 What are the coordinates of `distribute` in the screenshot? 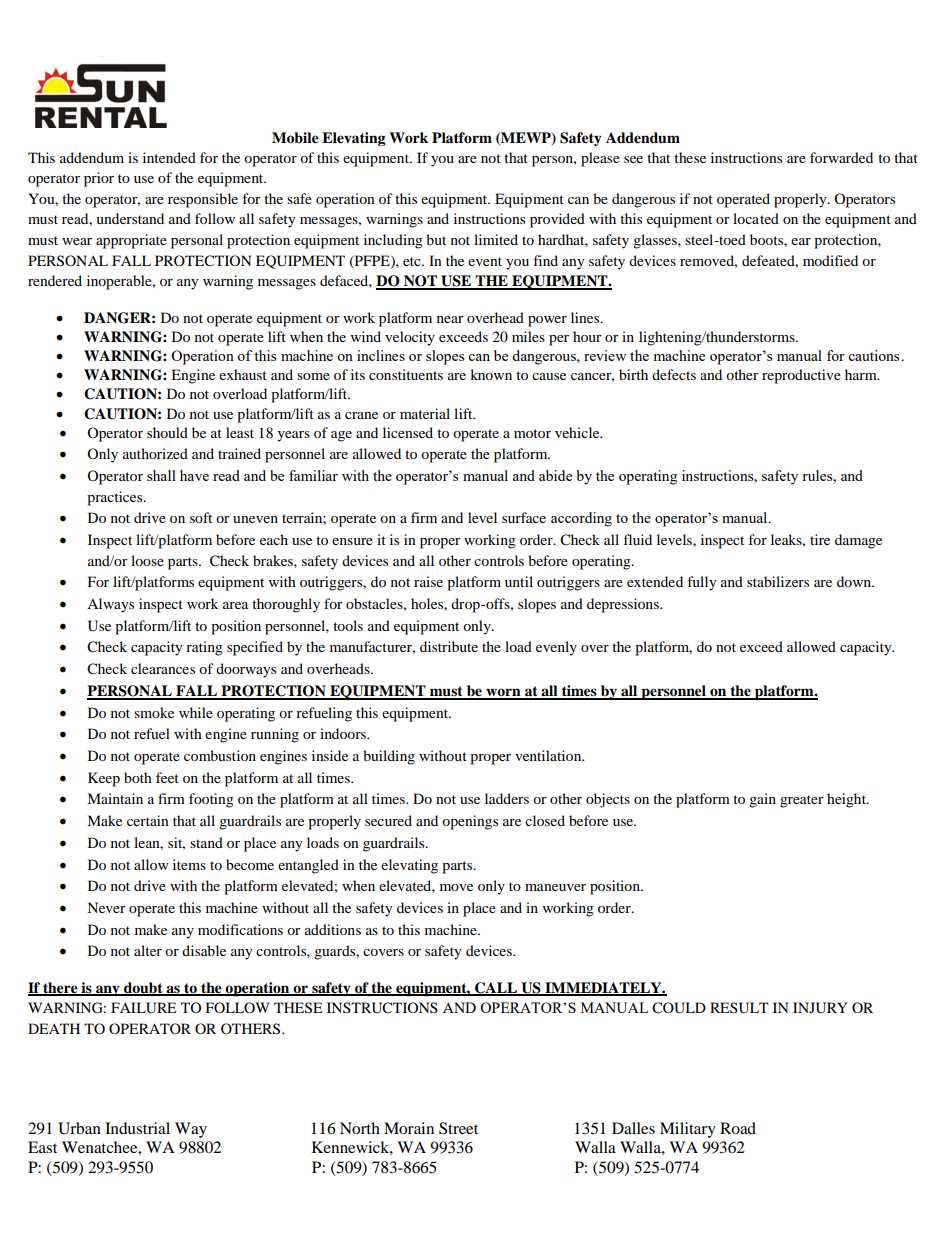 It's located at (449, 646).
